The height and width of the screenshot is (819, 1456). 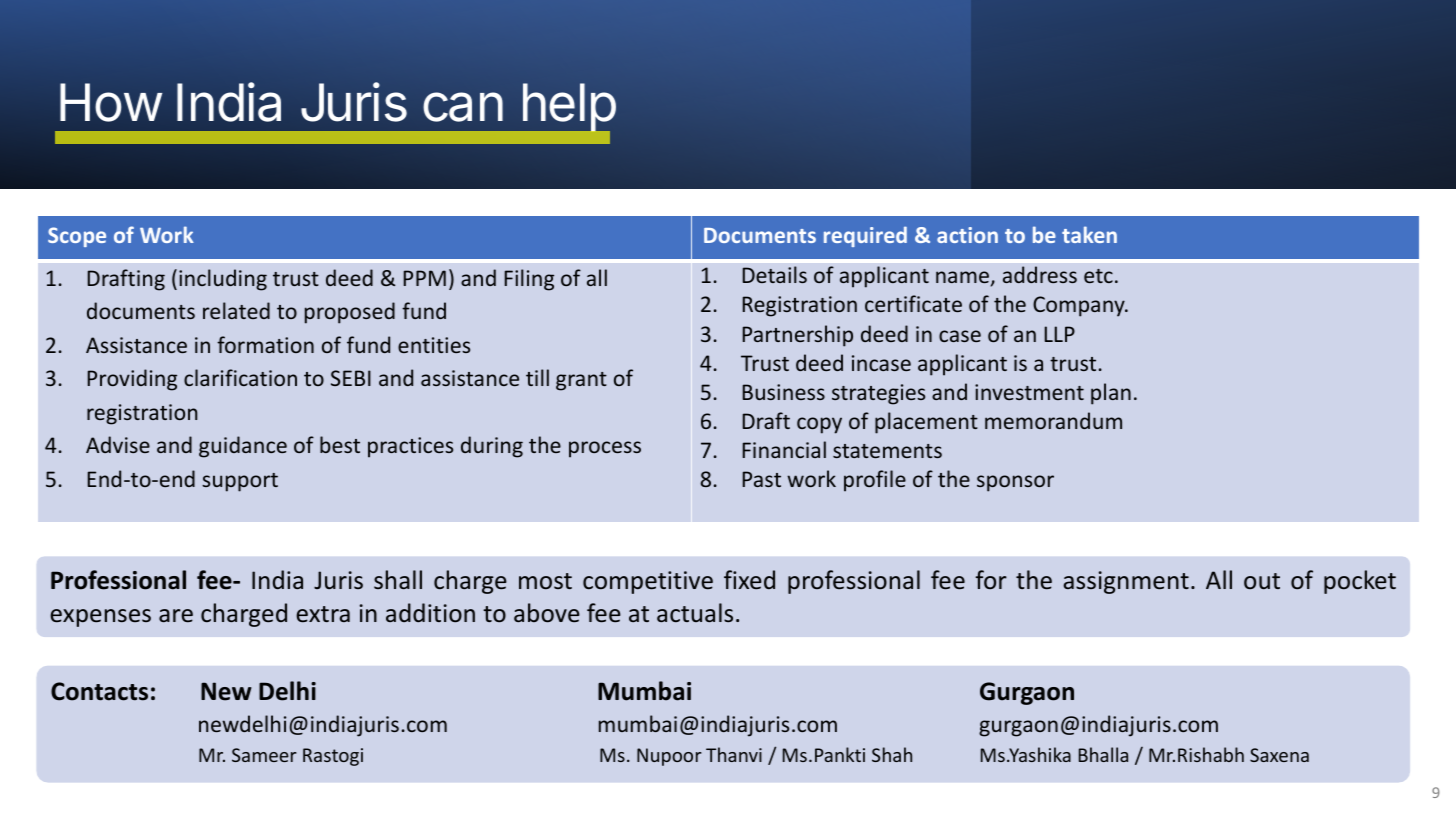 What do you see at coordinates (761, 479) in the screenshot?
I see `Past` at bounding box center [761, 479].
